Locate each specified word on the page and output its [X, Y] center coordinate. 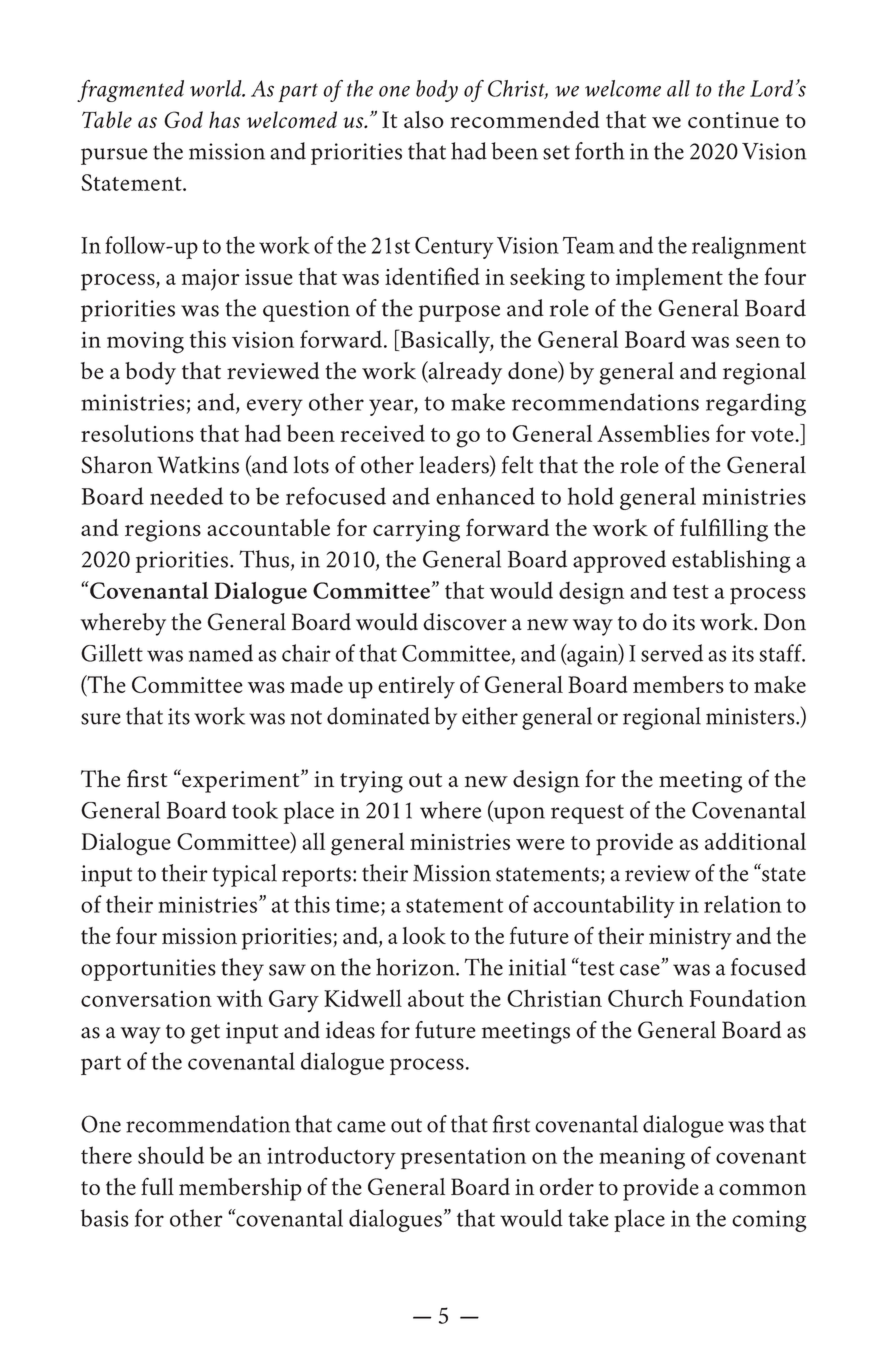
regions [163, 531]
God [183, 119]
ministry [690, 939]
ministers [751, 716]
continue [733, 120]
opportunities [148, 970]
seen [758, 342]
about [436, 998]
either [490, 716]
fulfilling [724, 530]
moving [145, 343]
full [157, 1186]
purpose [459, 313]
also [424, 120]
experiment [241, 781]
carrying [416, 531]
